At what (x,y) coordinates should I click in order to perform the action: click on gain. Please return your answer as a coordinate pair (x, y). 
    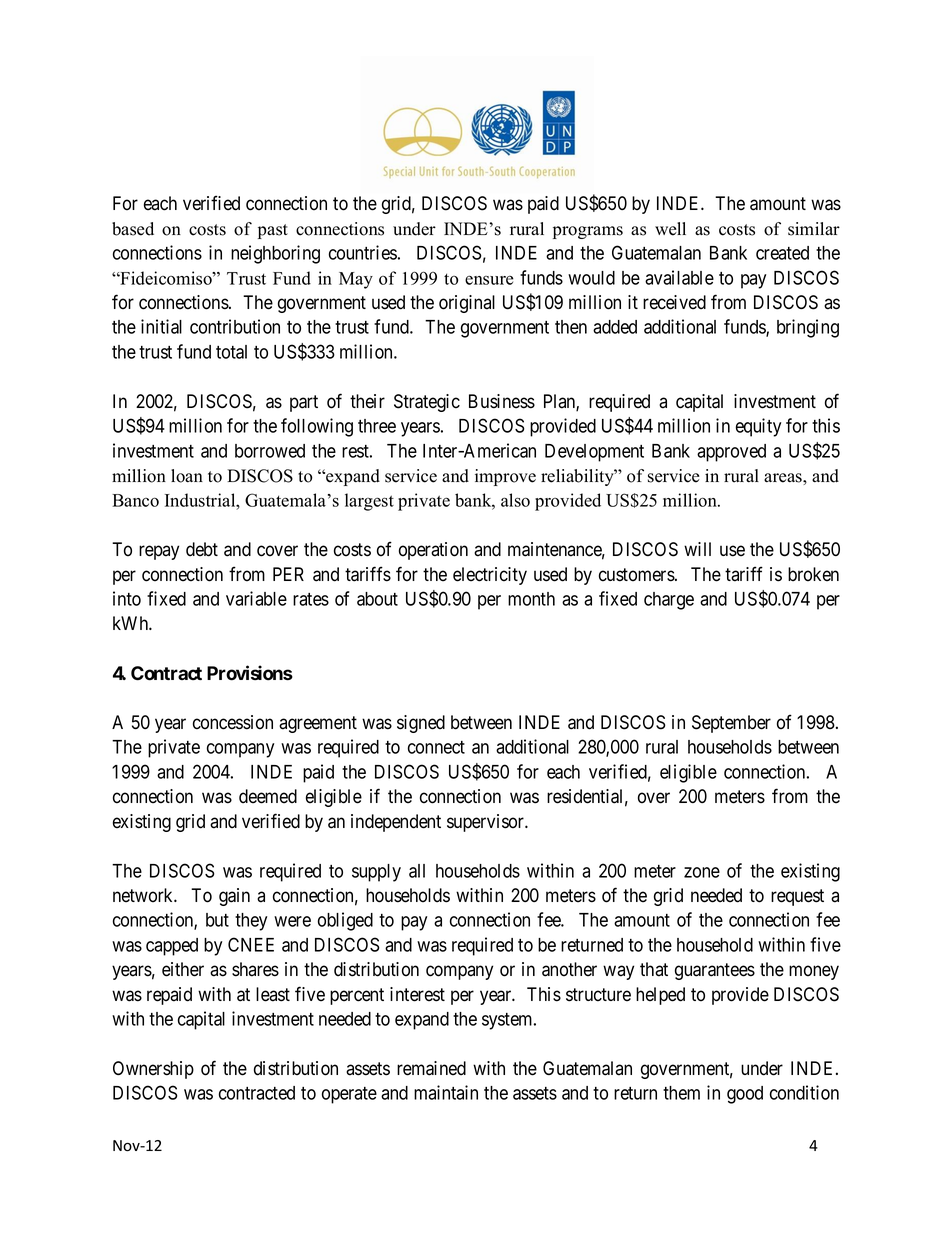
    Looking at the image, I should click on (234, 897).
